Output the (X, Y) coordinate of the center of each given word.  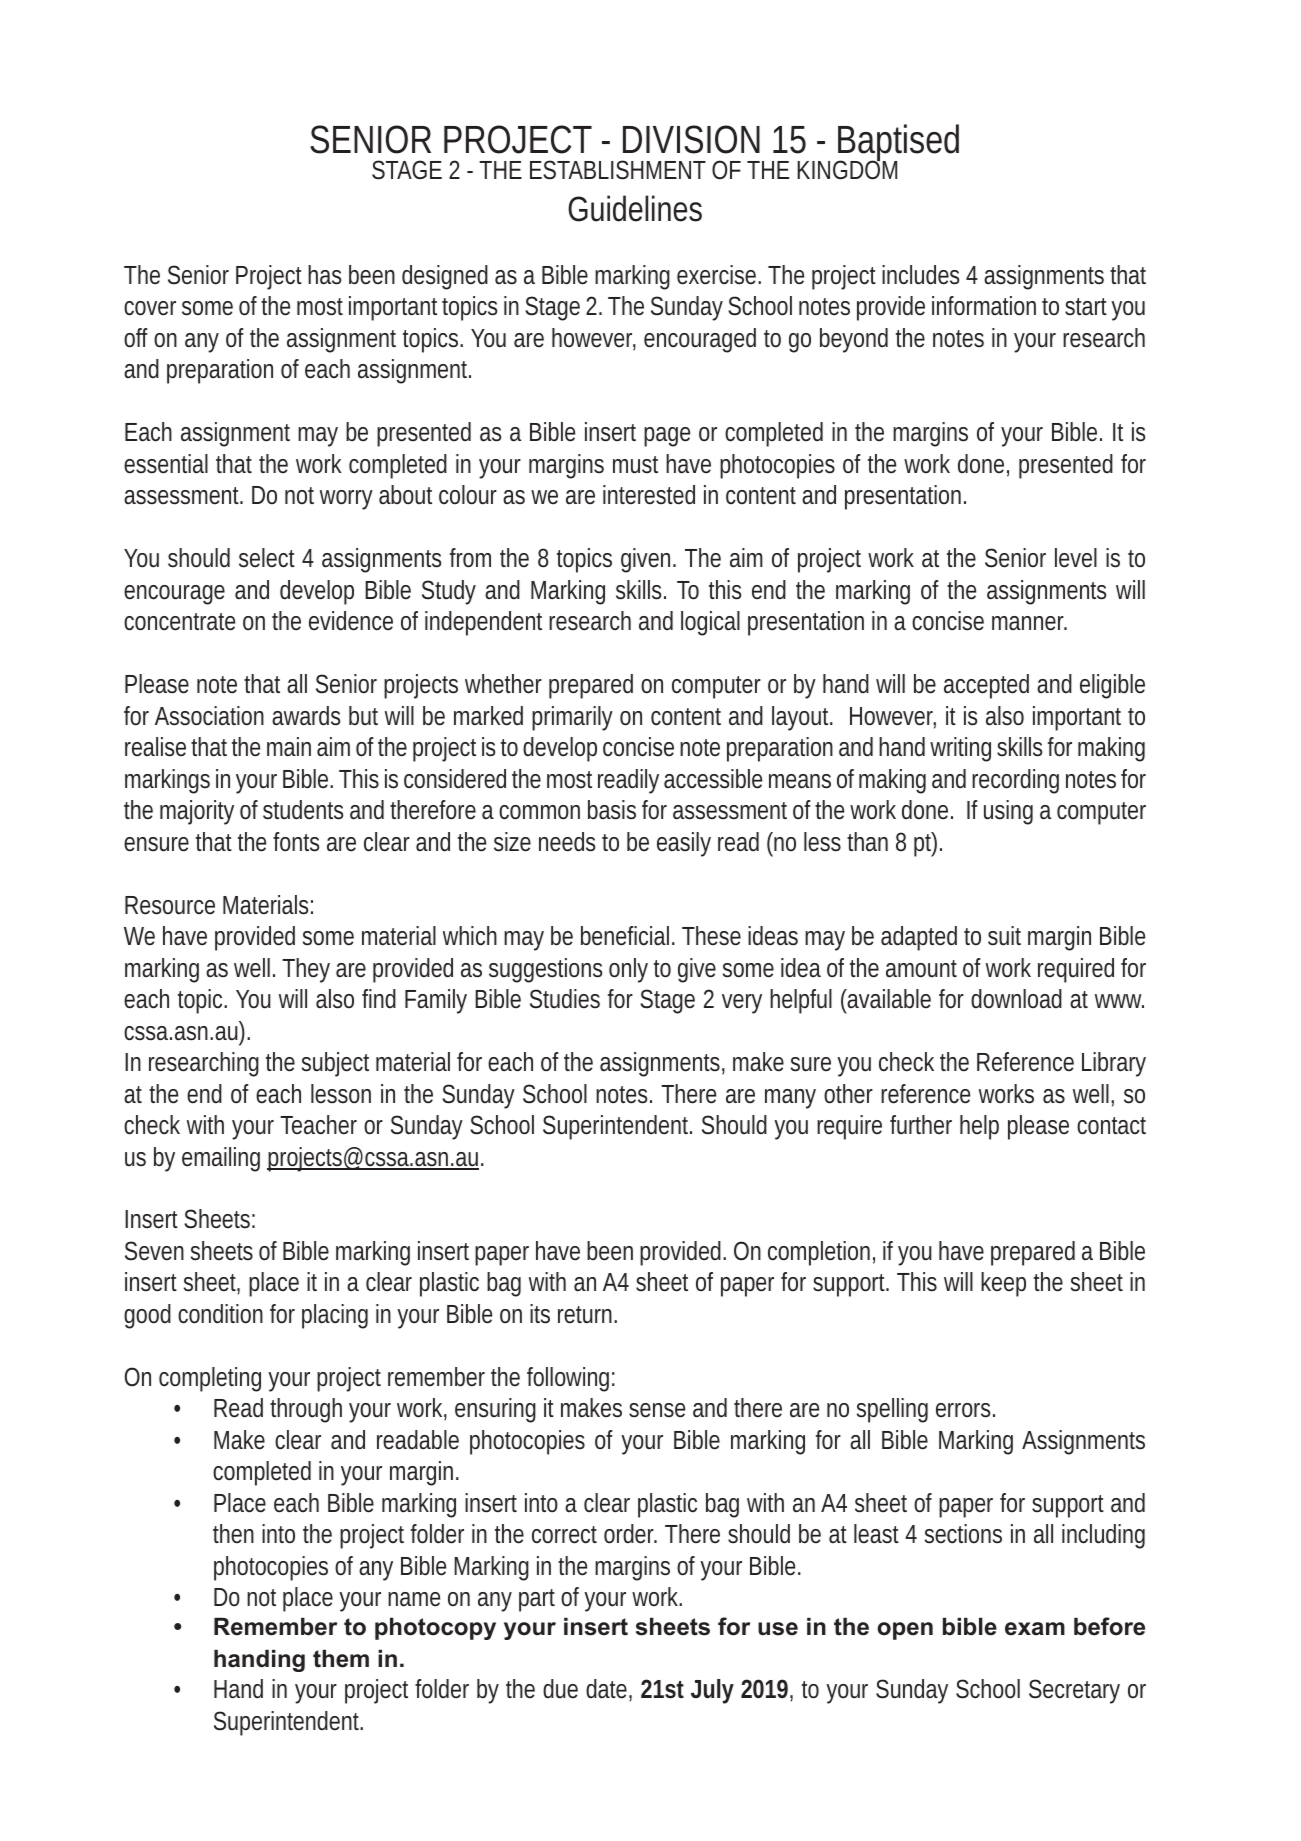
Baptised (897, 144)
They (306, 970)
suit (1004, 935)
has (324, 275)
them (341, 1658)
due (560, 1689)
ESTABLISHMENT (618, 170)
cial (654, 936)
